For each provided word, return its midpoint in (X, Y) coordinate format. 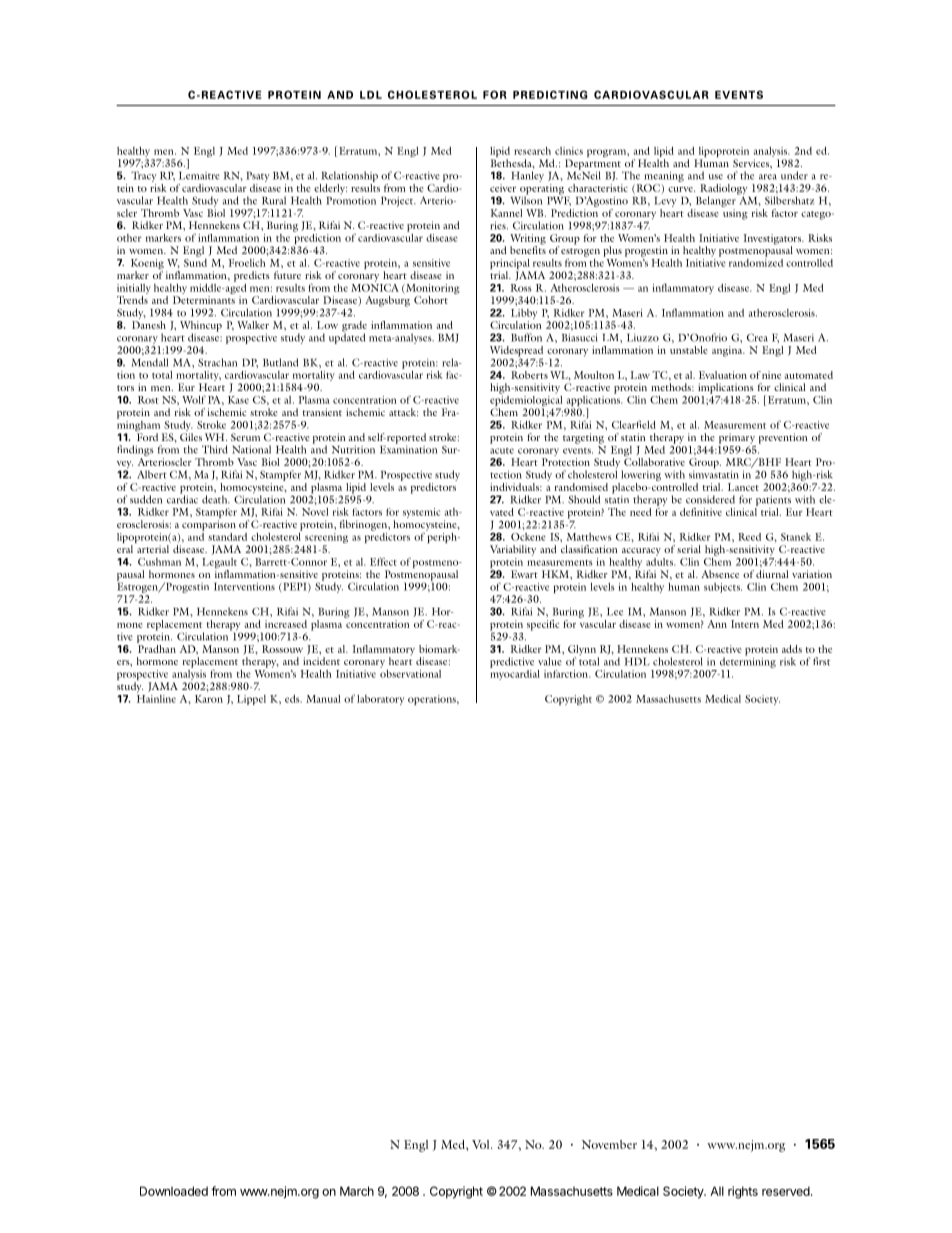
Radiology (723, 190)
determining (748, 661)
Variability (513, 550)
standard (227, 537)
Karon (209, 699)
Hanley (527, 176)
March (357, 1191)
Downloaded (174, 1191)
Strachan (217, 362)
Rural (274, 200)
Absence (720, 574)
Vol (482, 1144)
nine (771, 375)
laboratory (380, 700)
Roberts (529, 375)
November (609, 1144)
